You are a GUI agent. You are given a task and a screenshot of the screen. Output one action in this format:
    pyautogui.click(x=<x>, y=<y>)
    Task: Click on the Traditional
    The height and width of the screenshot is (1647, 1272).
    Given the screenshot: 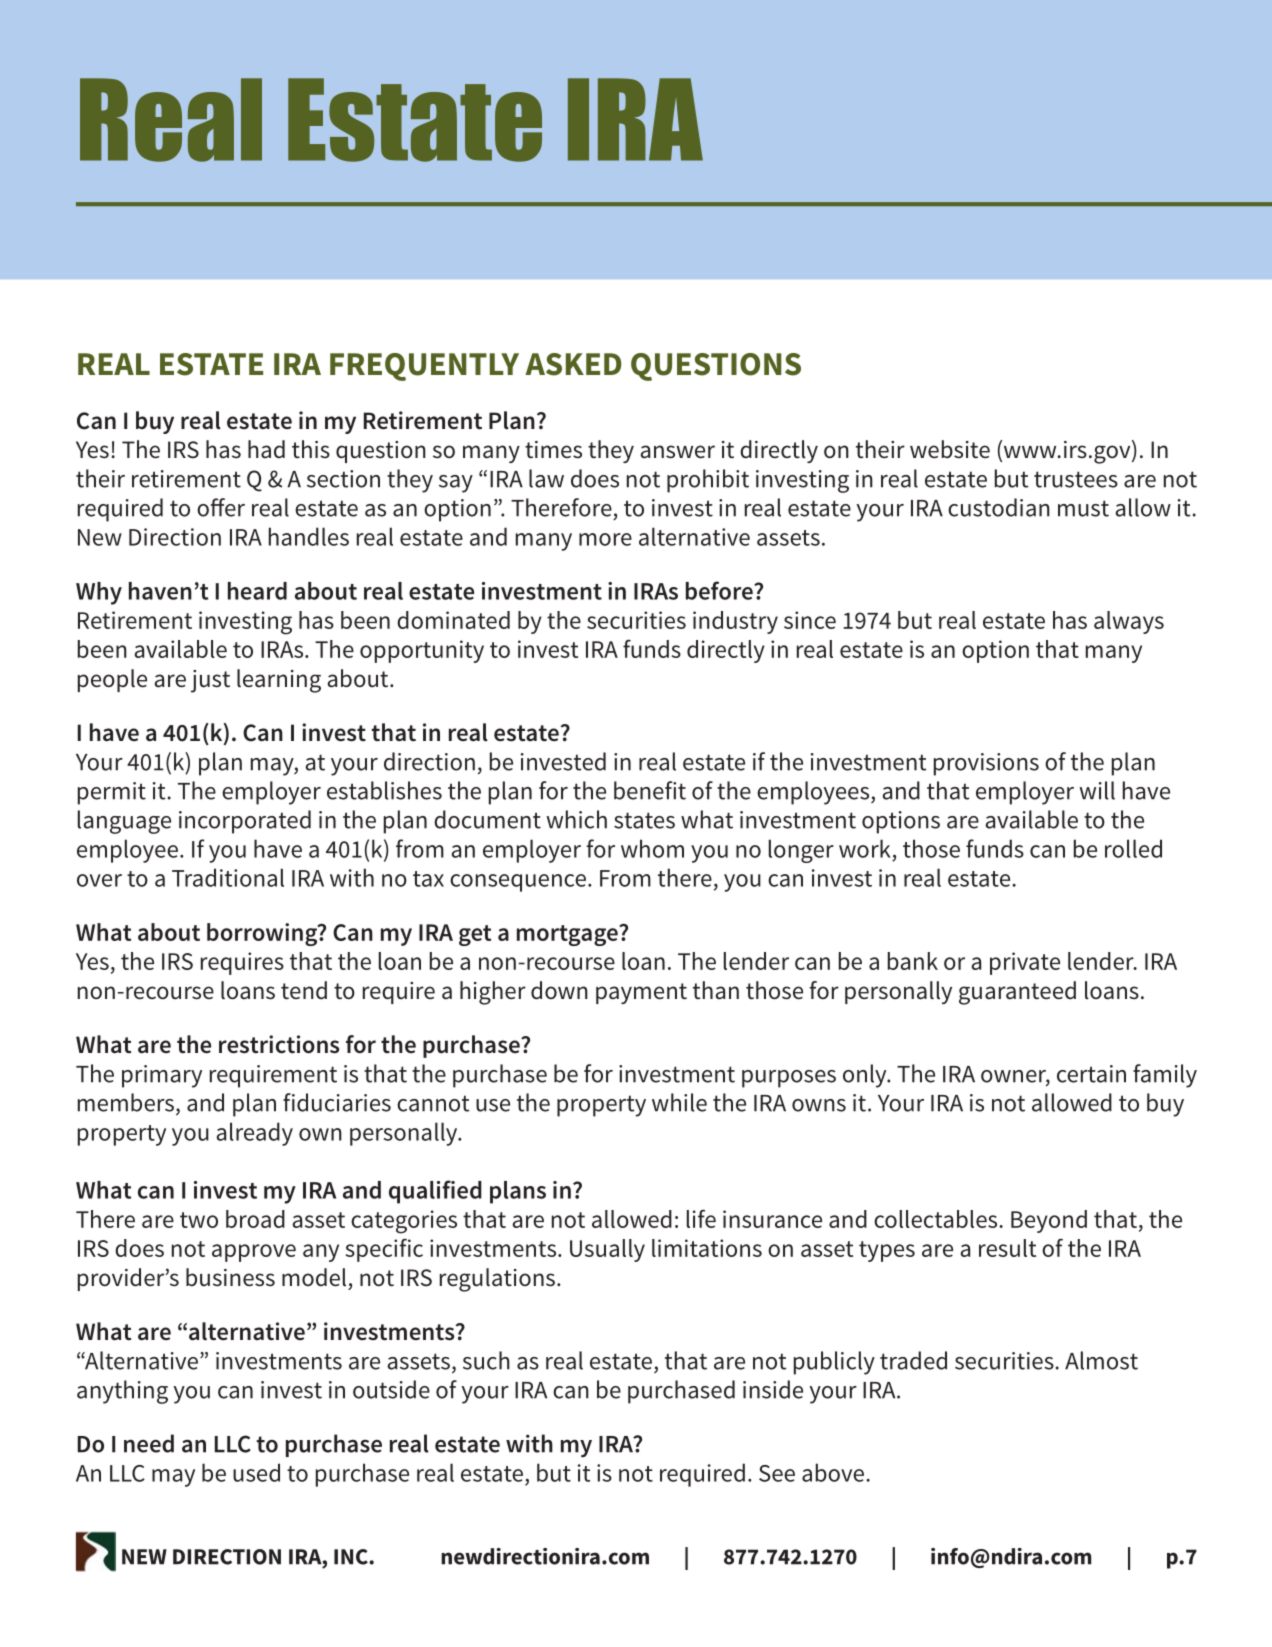 What is the action you would take?
    pyautogui.click(x=228, y=877)
